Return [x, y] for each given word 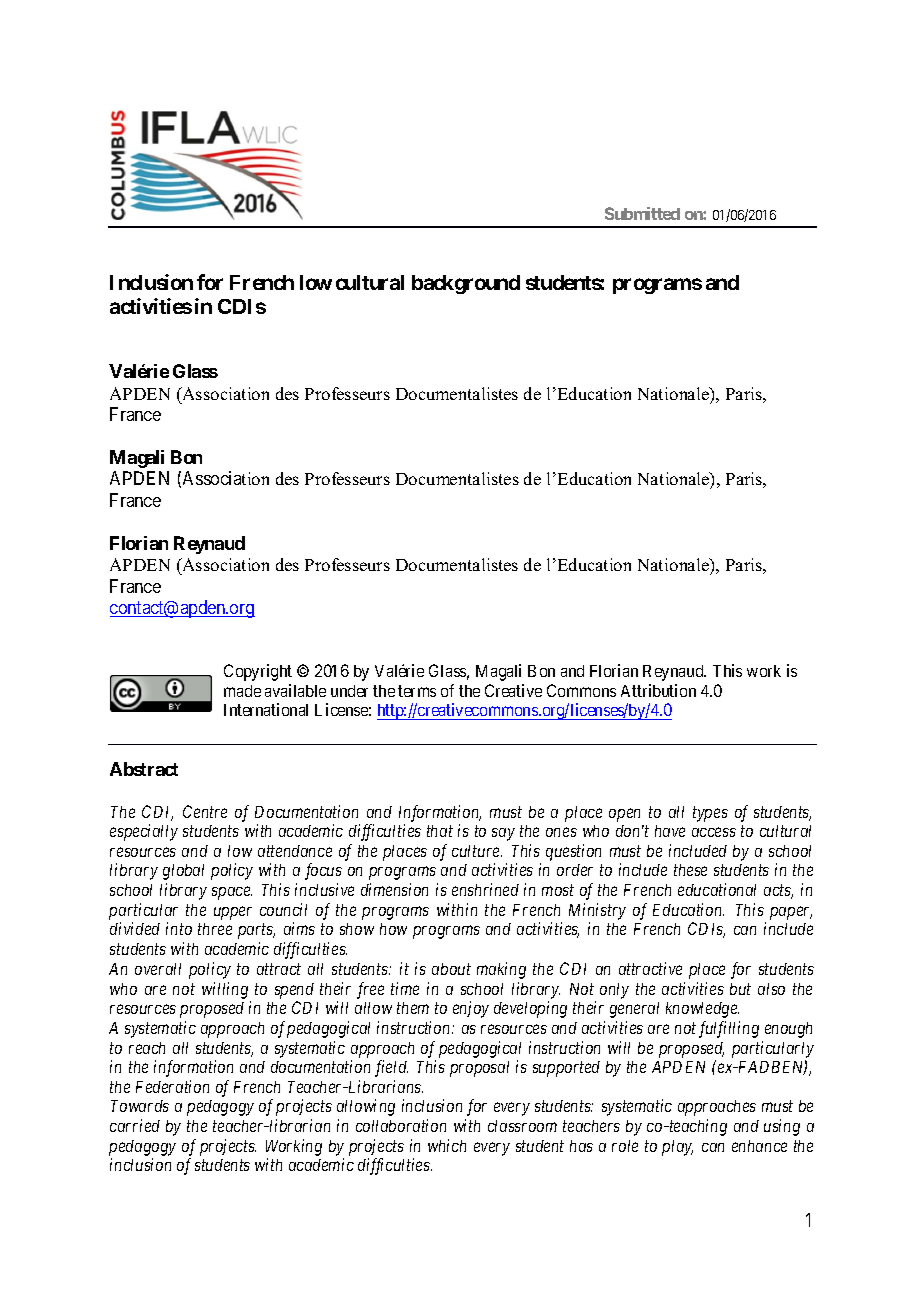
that [440, 831]
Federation [172, 1086]
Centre [205, 811]
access [714, 832]
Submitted [642, 213]
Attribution [658, 690]
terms [417, 691]
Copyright [258, 672]
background [466, 284]
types [710, 814]
